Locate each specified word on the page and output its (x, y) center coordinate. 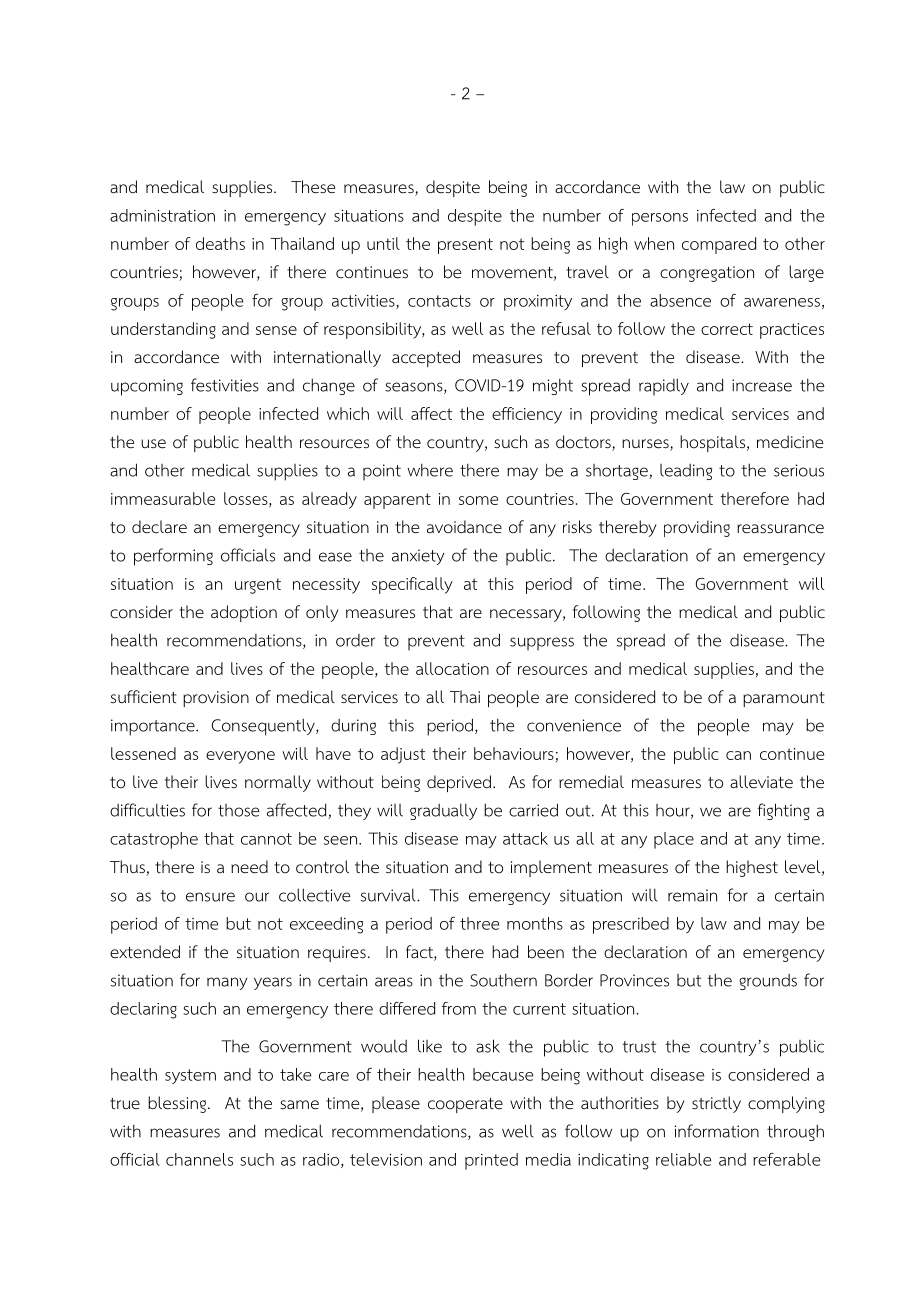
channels (199, 1159)
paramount (784, 699)
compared (719, 245)
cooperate (465, 1105)
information (717, 1131)
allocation (452, 668)
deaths (220, 243)
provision (216, 699)
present (465, 246)
